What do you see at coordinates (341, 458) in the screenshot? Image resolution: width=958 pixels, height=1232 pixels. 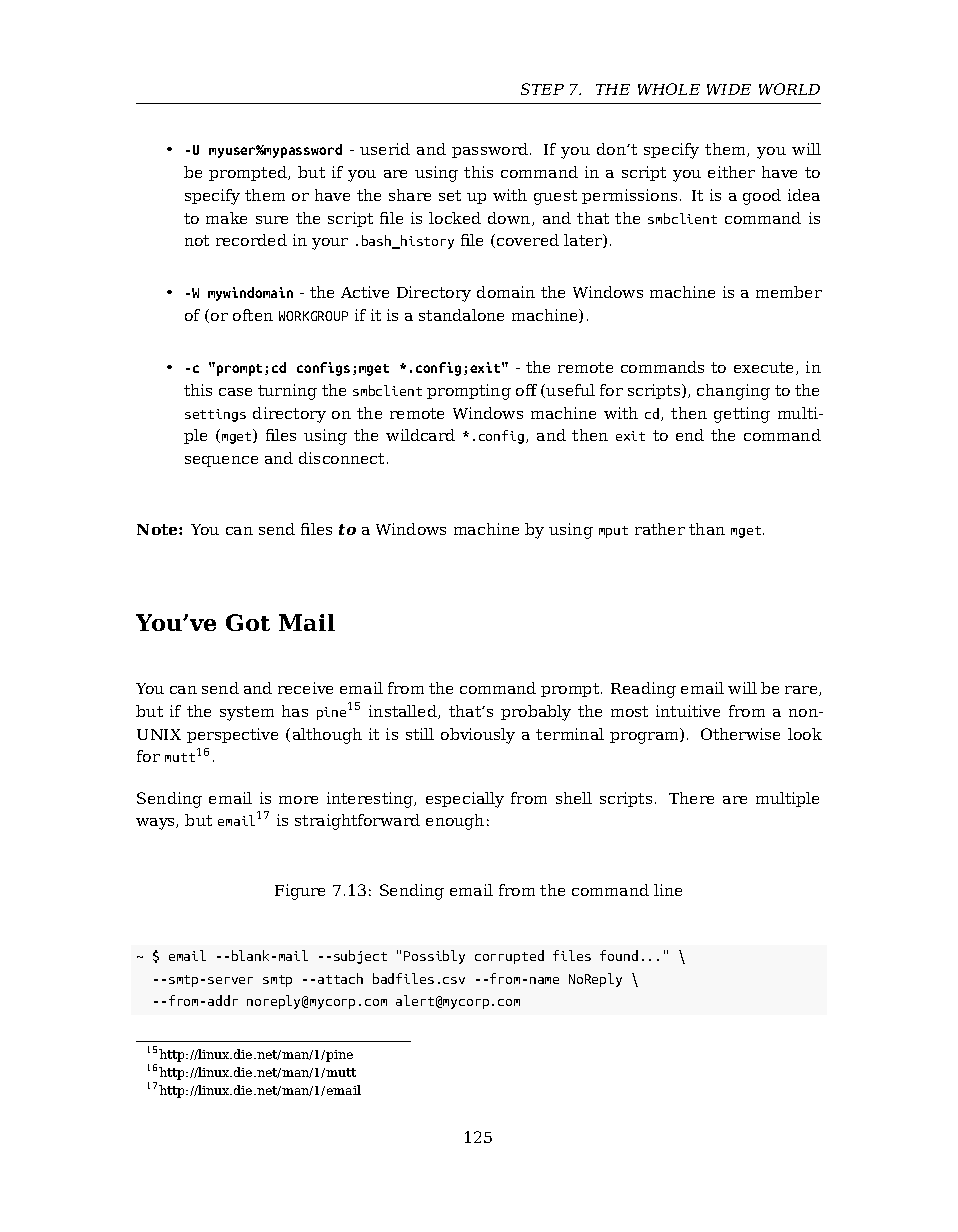 I see `disconnect` at bounding box center [341, 458].
